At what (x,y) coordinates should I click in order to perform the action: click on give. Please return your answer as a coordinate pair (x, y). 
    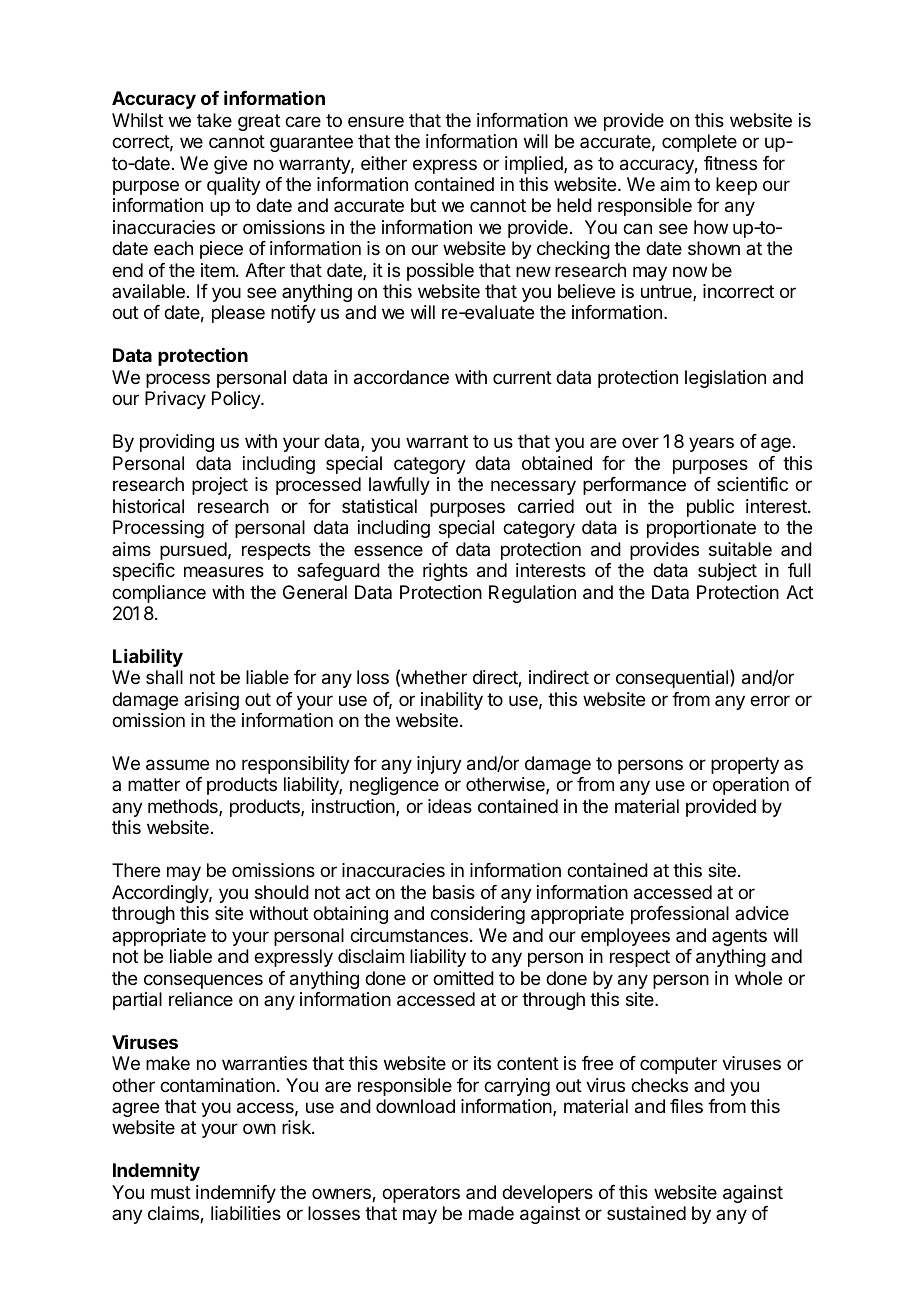
    Looking at the image, I should click on (230, 165).
